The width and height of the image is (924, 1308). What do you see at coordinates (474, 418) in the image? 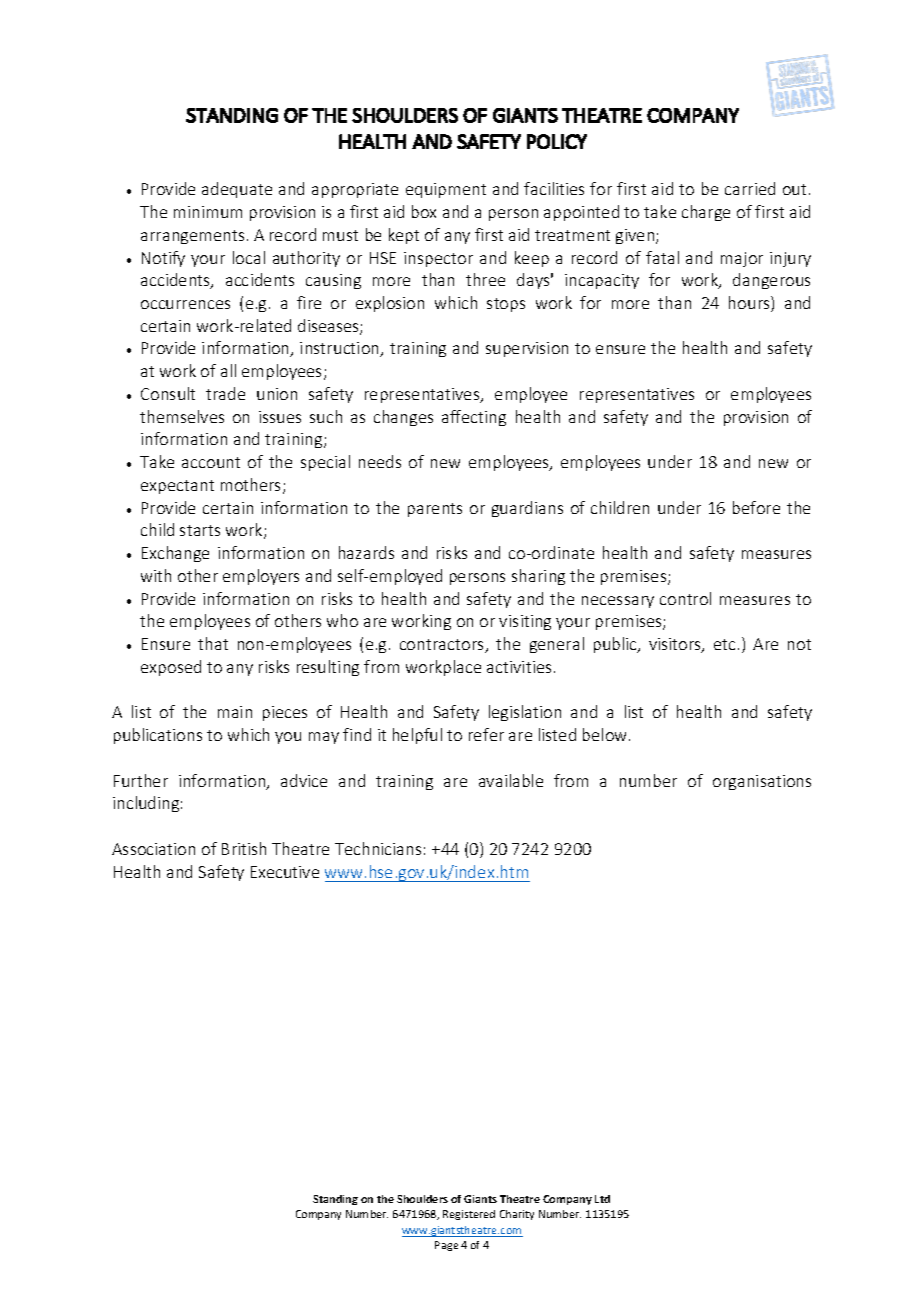
I see `affecting` at bounding box center [474, 418].
